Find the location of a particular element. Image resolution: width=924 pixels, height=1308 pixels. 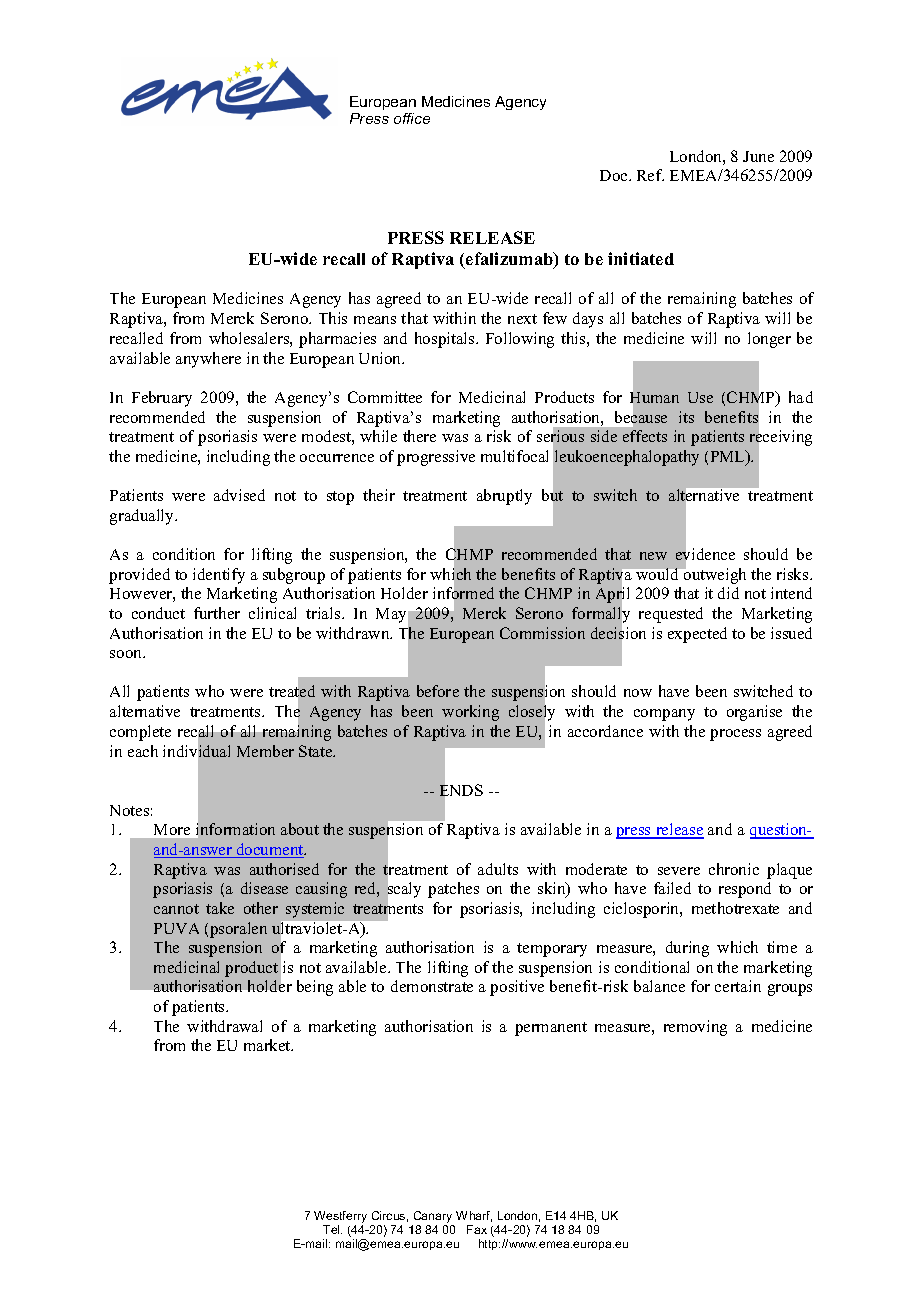

Ref is located at coordinates (650, 175).
